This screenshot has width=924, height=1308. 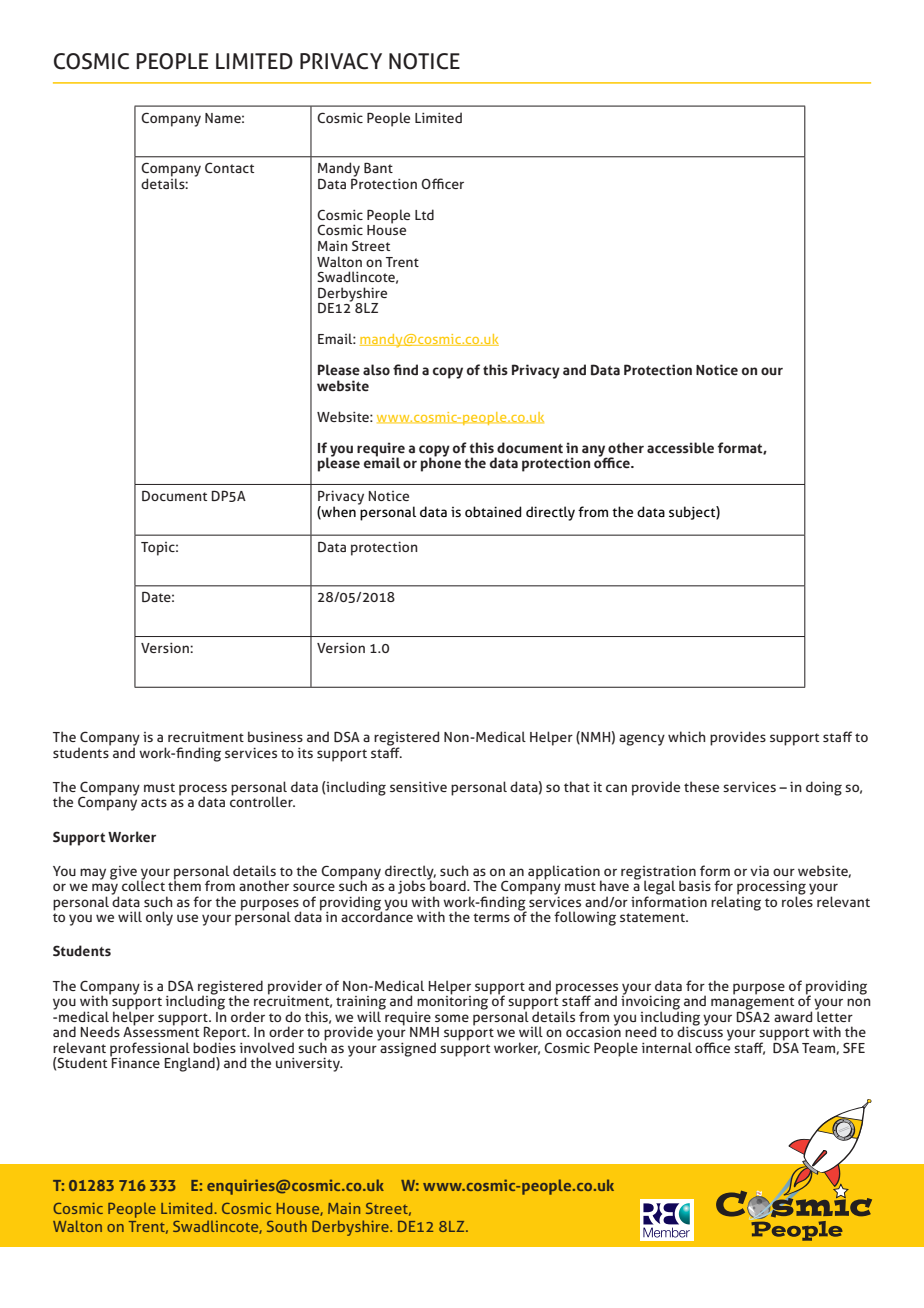 I want to click on business, so click(x=275, y=736).
